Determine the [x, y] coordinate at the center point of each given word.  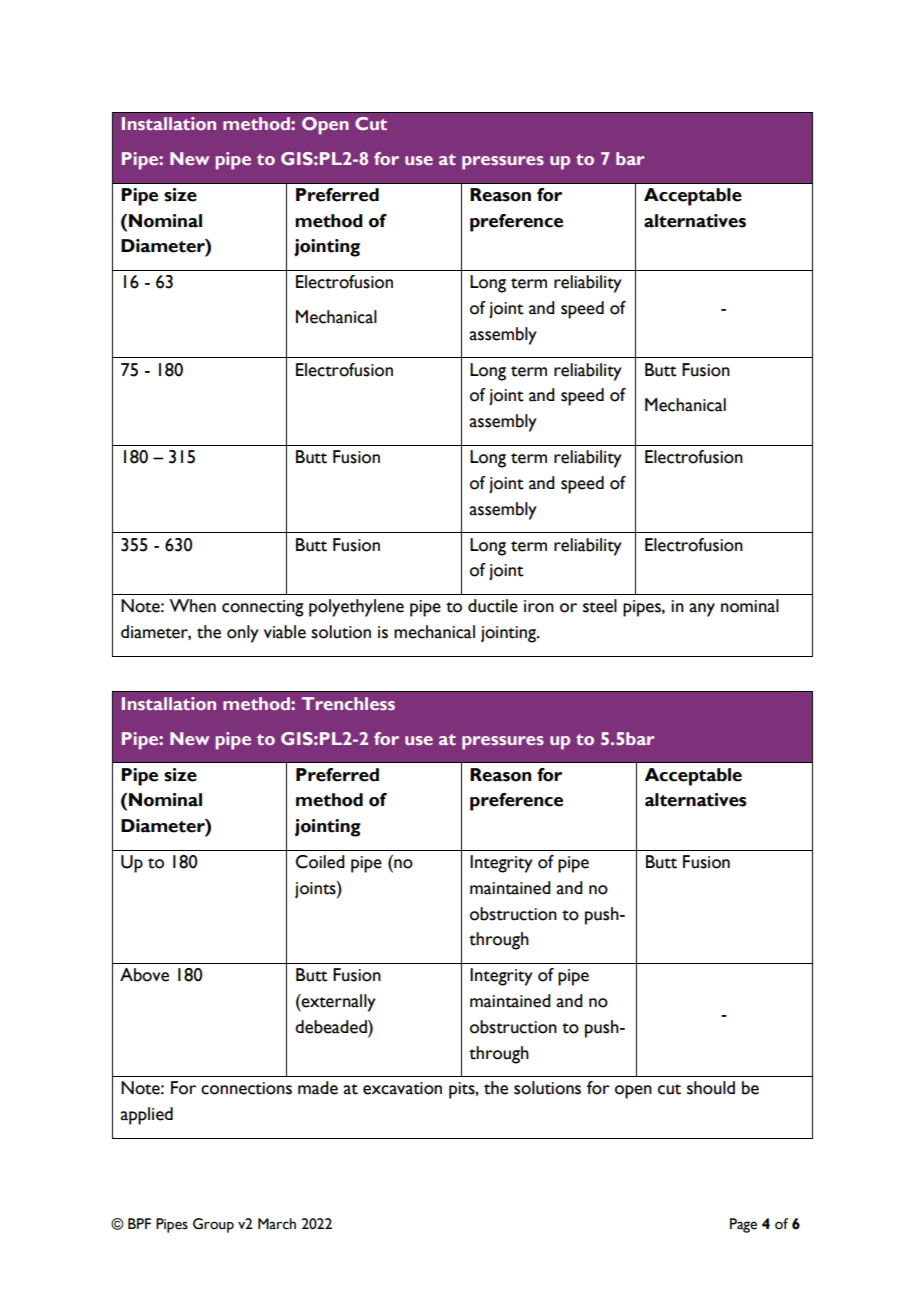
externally [338, 1003]
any [702, 610]
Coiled [320, 862]
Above [144, 975]
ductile [493, 606]
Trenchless [348, 703]
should [711, 1088]
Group [213, 1225]
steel [600, 606]
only [243, 634]
